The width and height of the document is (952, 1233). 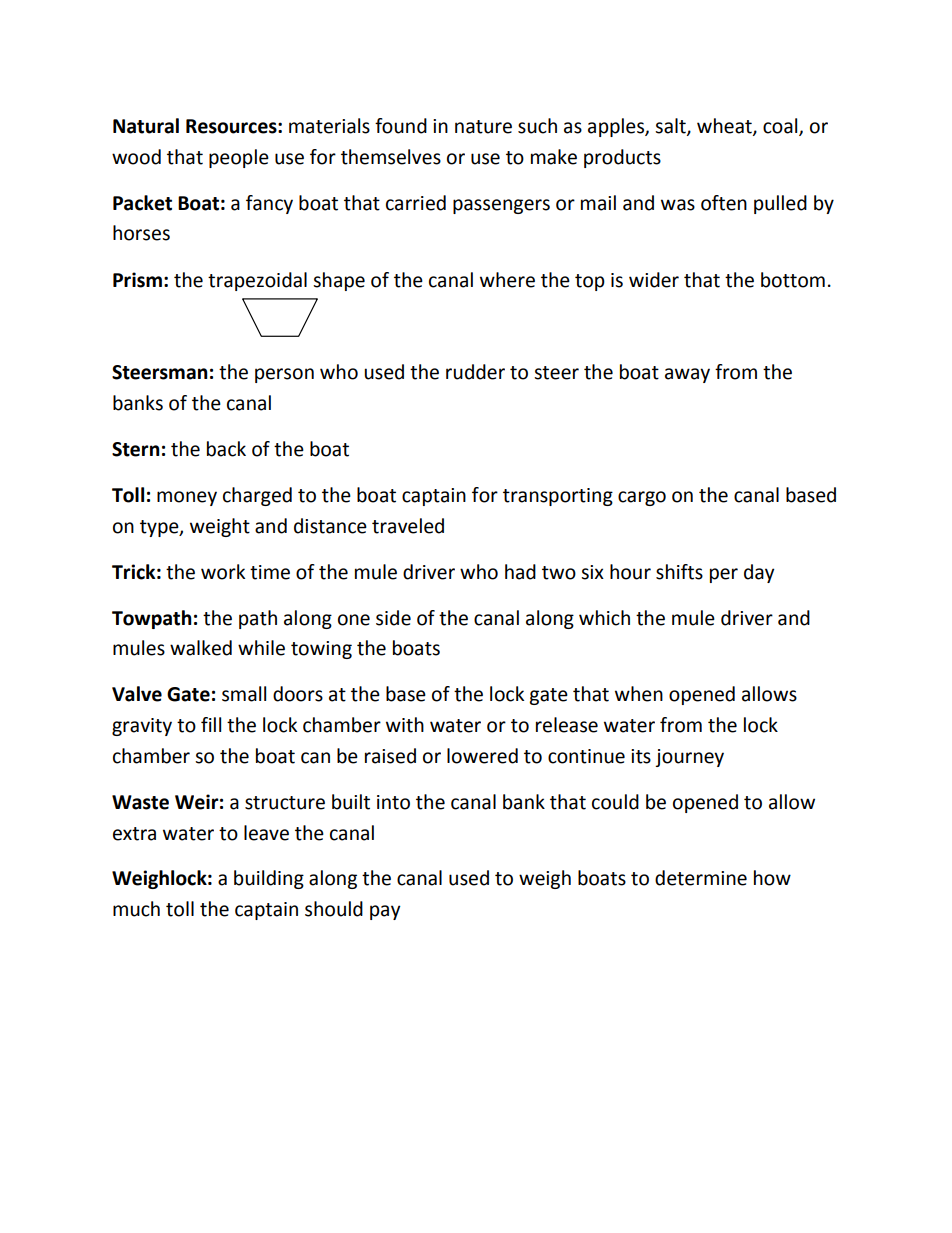 What do you see at coordinates (701, 878) in the document?
I see `determine` at bounding box center [701, 878].
